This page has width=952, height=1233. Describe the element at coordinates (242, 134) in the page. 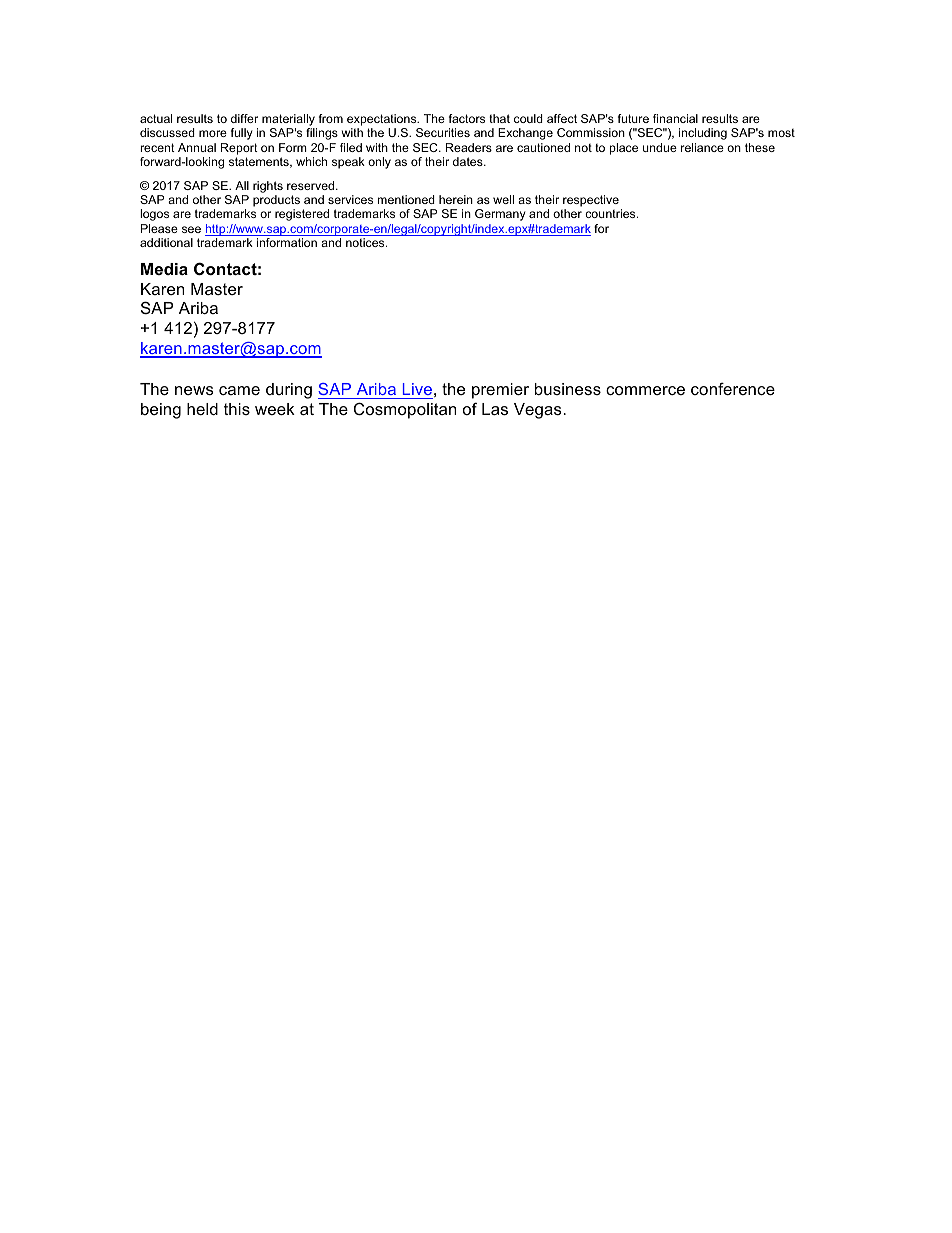

I see `fully` at that location.
